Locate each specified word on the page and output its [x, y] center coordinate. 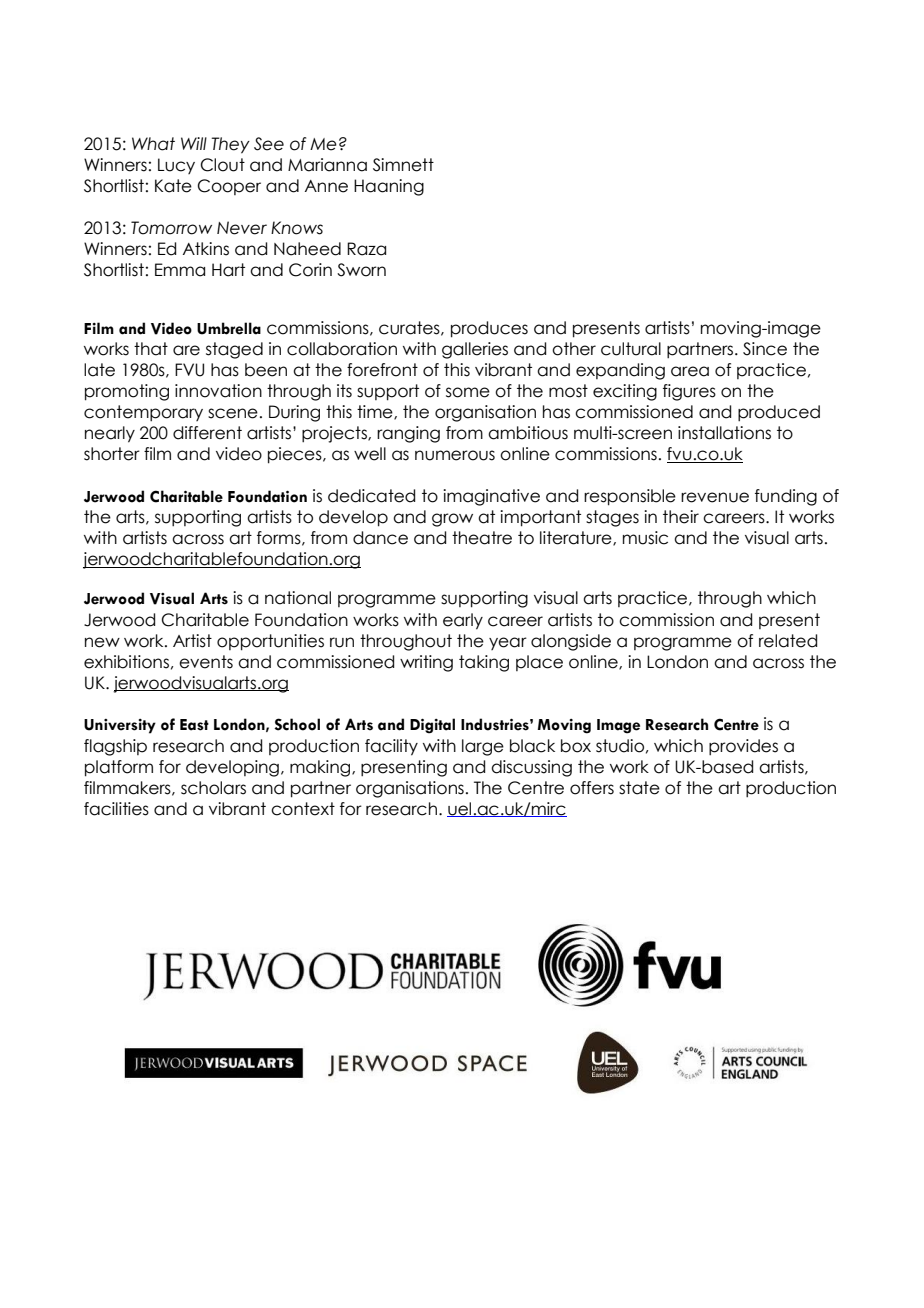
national [298, 598]
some [468, 392]
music [645, 538]
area [690, 371]
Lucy [176, 166]
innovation [218, 391]
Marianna [327, 165]
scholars [213, 788]
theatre [482, 538]
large [483, 747]
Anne [326, 186]
